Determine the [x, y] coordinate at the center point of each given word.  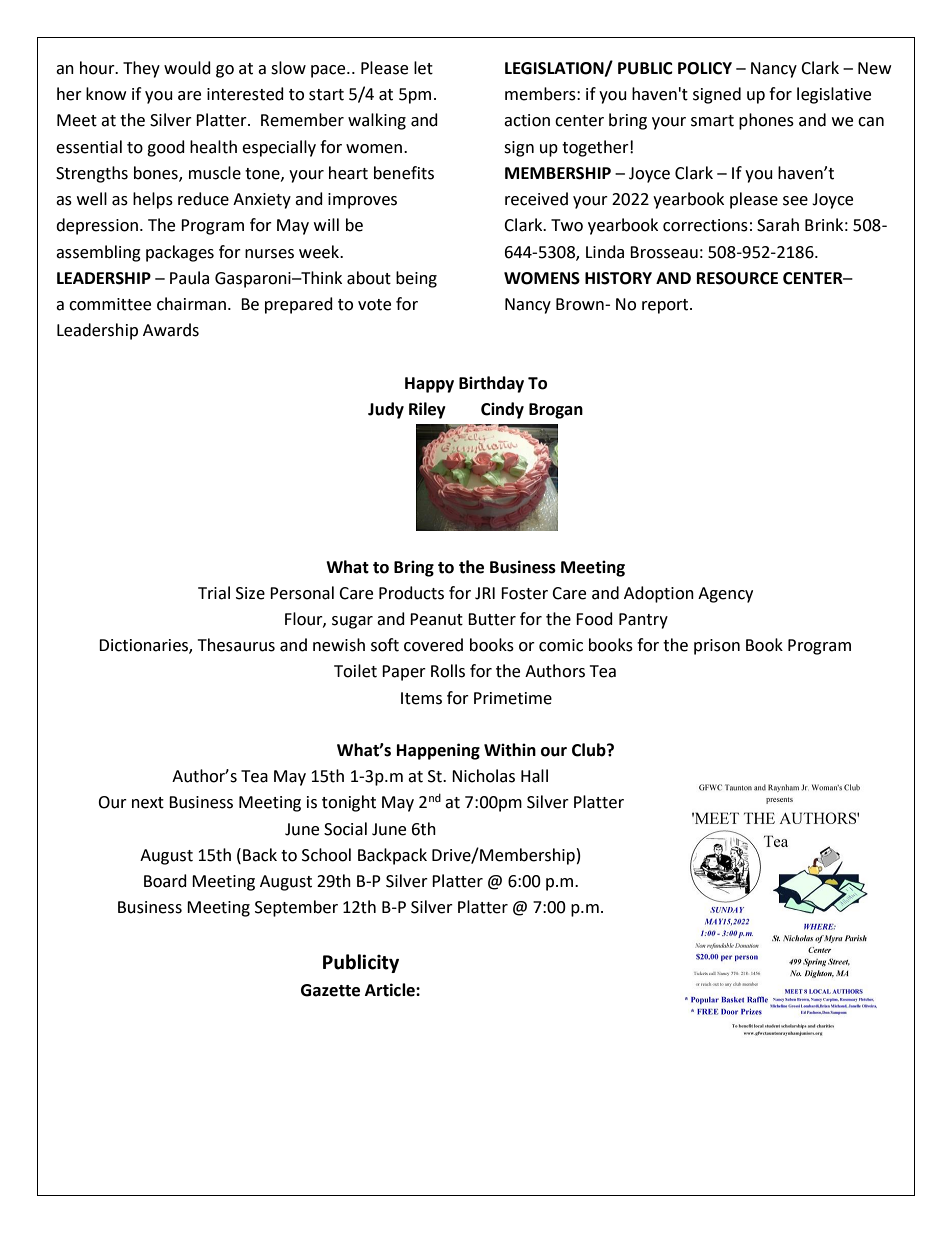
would [187, 68]
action [527, 120]
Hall [534, 776]
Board [165, 881]
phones [766, 121]
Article [391, 990]
